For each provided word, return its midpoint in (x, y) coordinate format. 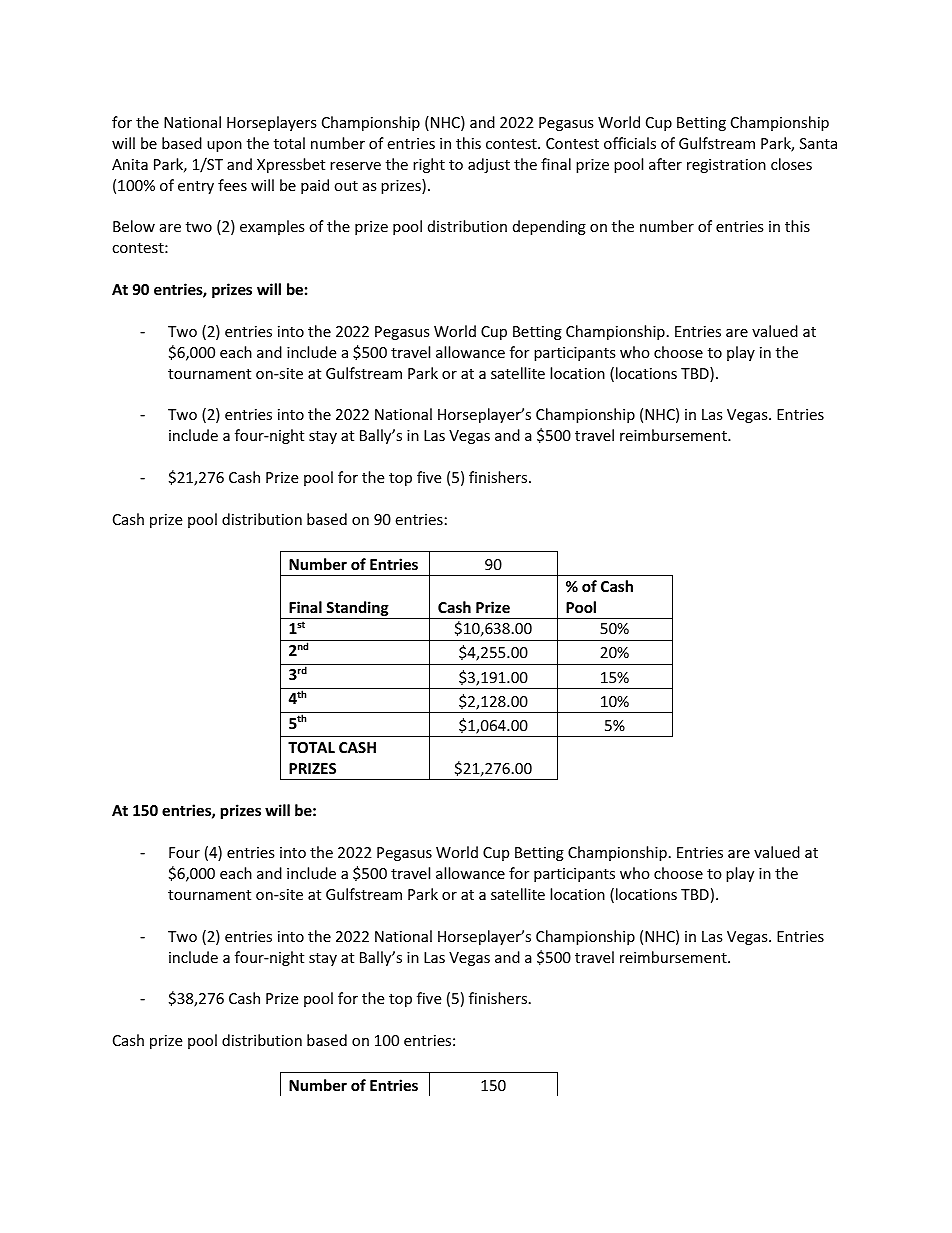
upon (224, 146)
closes (791, 164)
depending (549, 227)
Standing (358, 610)
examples (272, 227)
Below (134, 226)
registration (726, 166)
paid (315, 186)
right (429, 165)
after (665, 164)
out (346, 186)
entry (196, 187)
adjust (489, 165)
